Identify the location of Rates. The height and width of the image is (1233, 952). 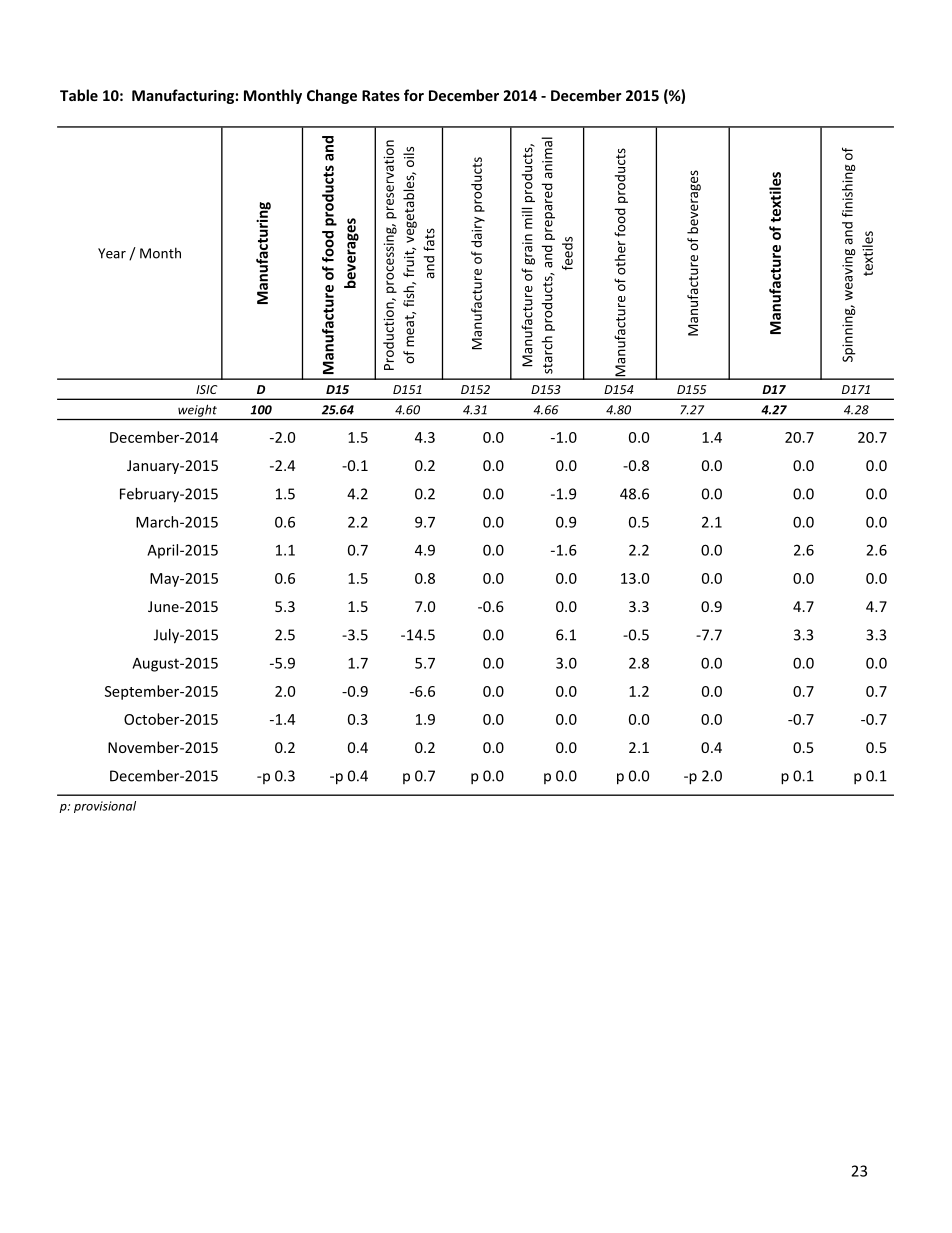
(381, 95).
